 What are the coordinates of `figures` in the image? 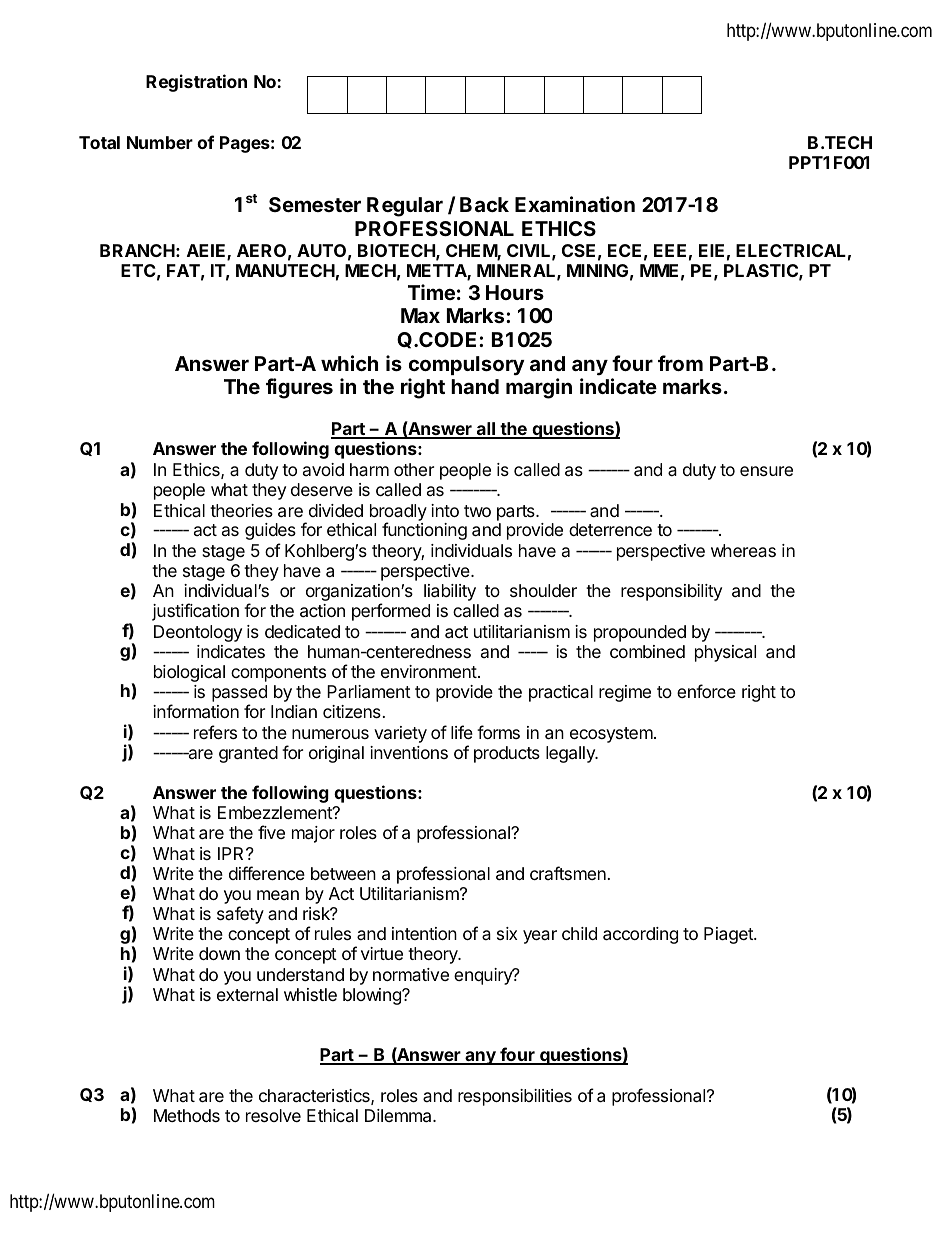 It's located at (299, 388).
